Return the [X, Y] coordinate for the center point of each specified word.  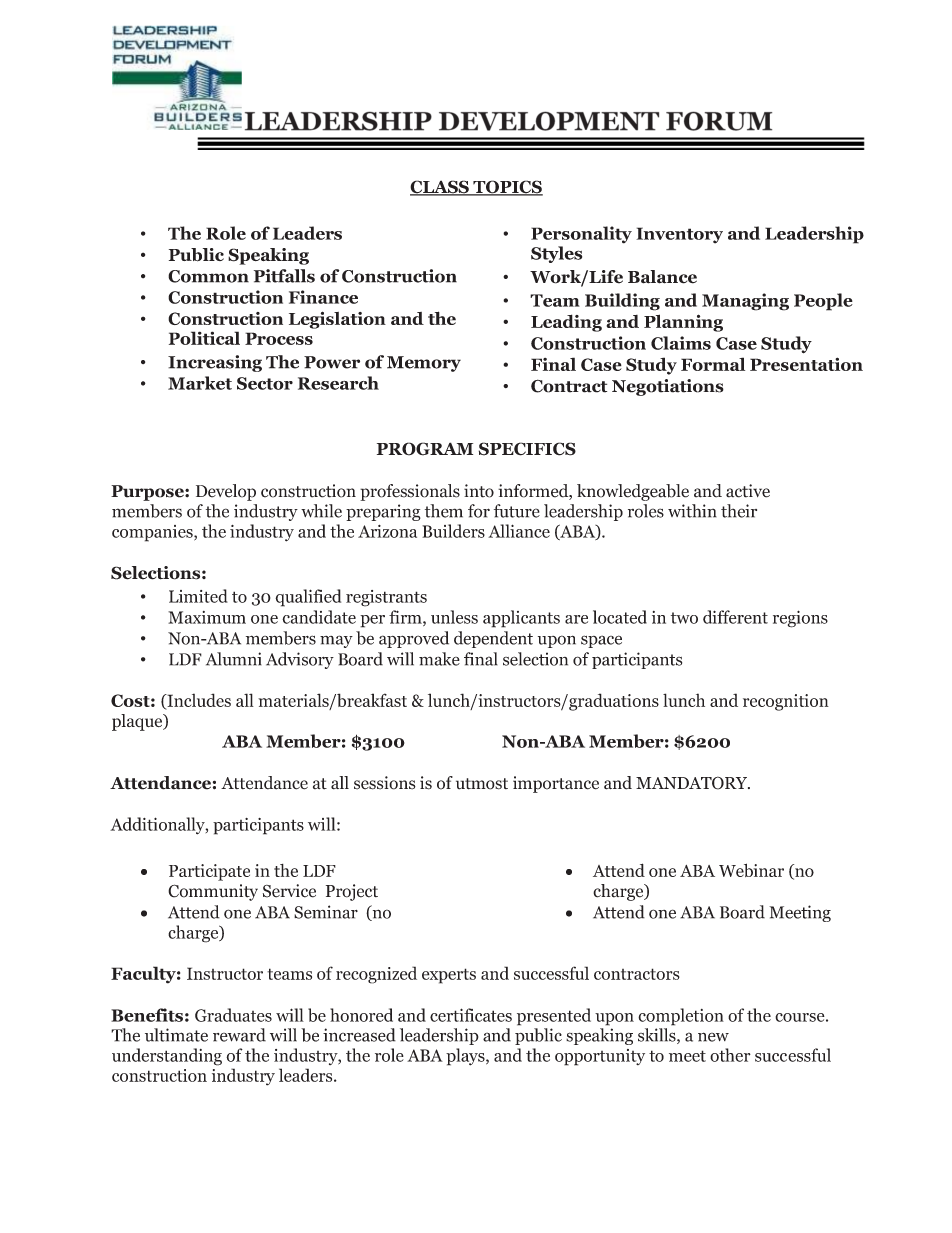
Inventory [679, 235]
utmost [482, 784]
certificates [471, 1015]
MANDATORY [693, 783]
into [479, 491]
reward [239, 1035]
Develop [226, 492]
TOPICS [507, 188]
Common [208, 276]
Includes [198, 701]
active [748, 491]
